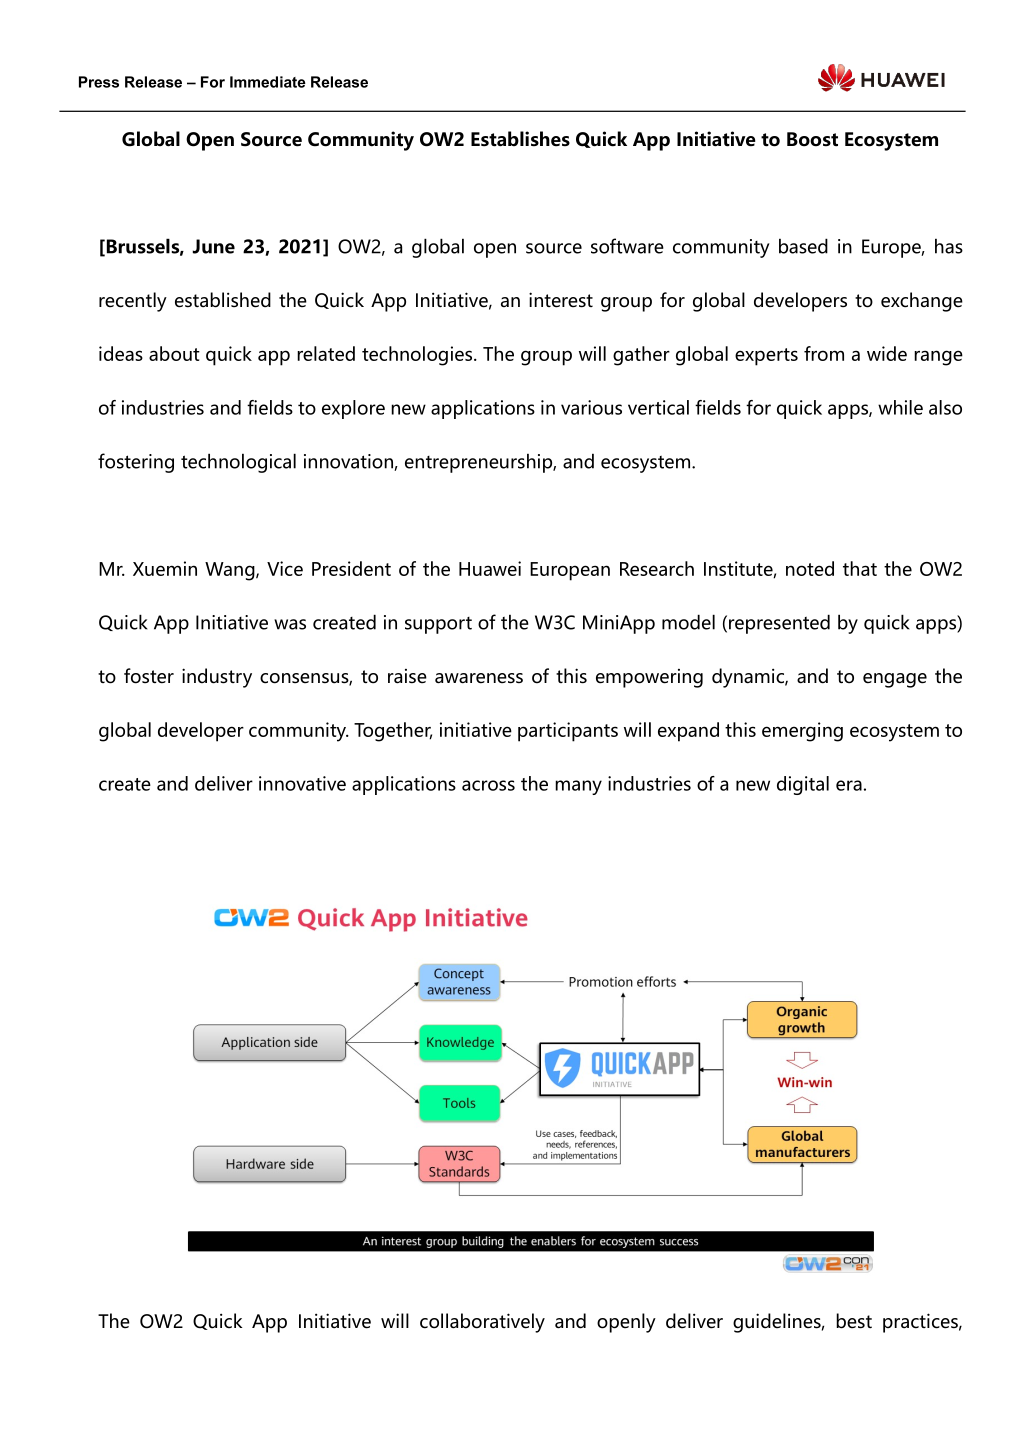 This screenshot has height=1450, width=1025. I want to click on that, so click(860, 568).
